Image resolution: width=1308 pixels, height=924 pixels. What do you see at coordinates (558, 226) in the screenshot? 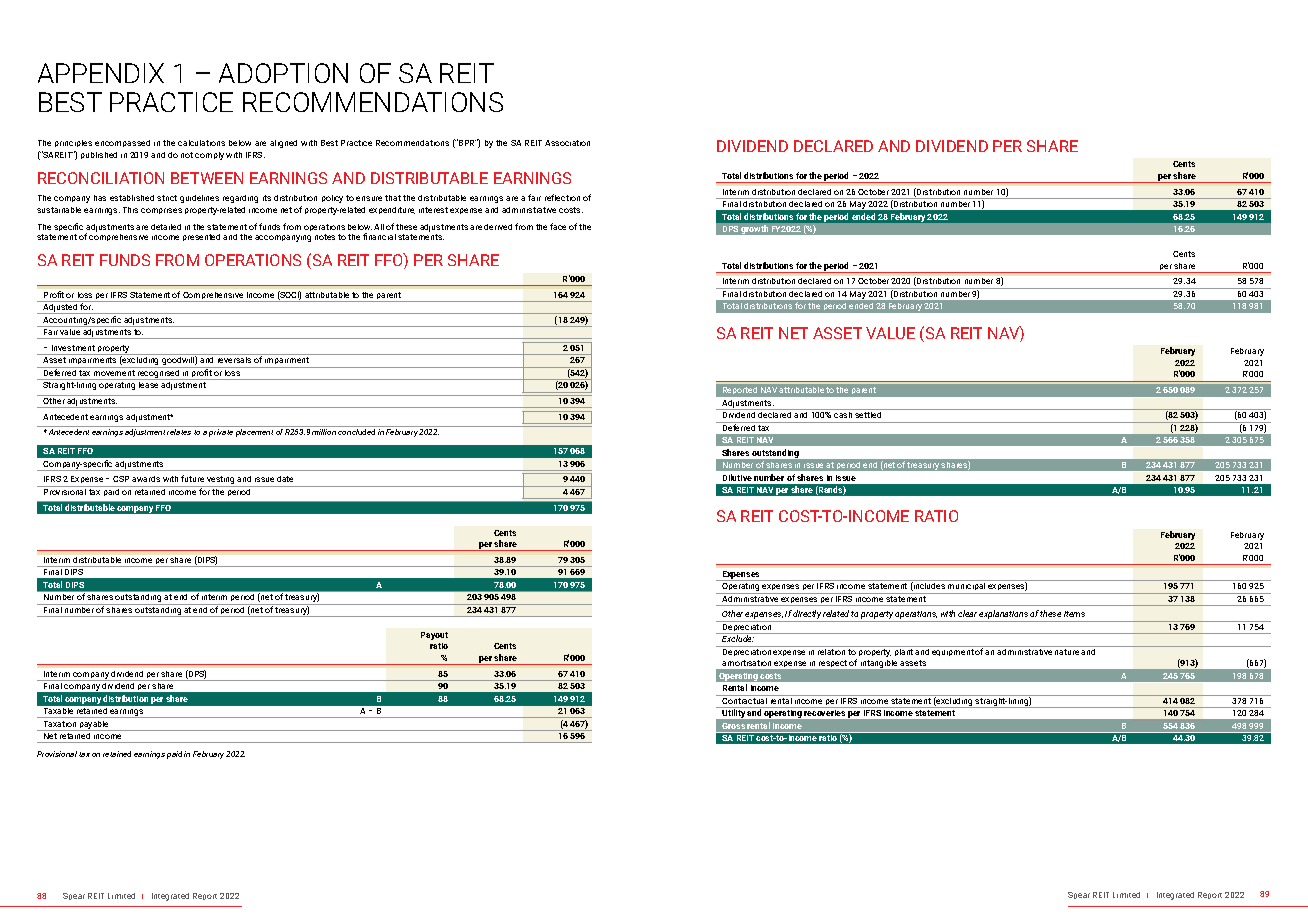
I see `face` at bounding box center [558, 226].
